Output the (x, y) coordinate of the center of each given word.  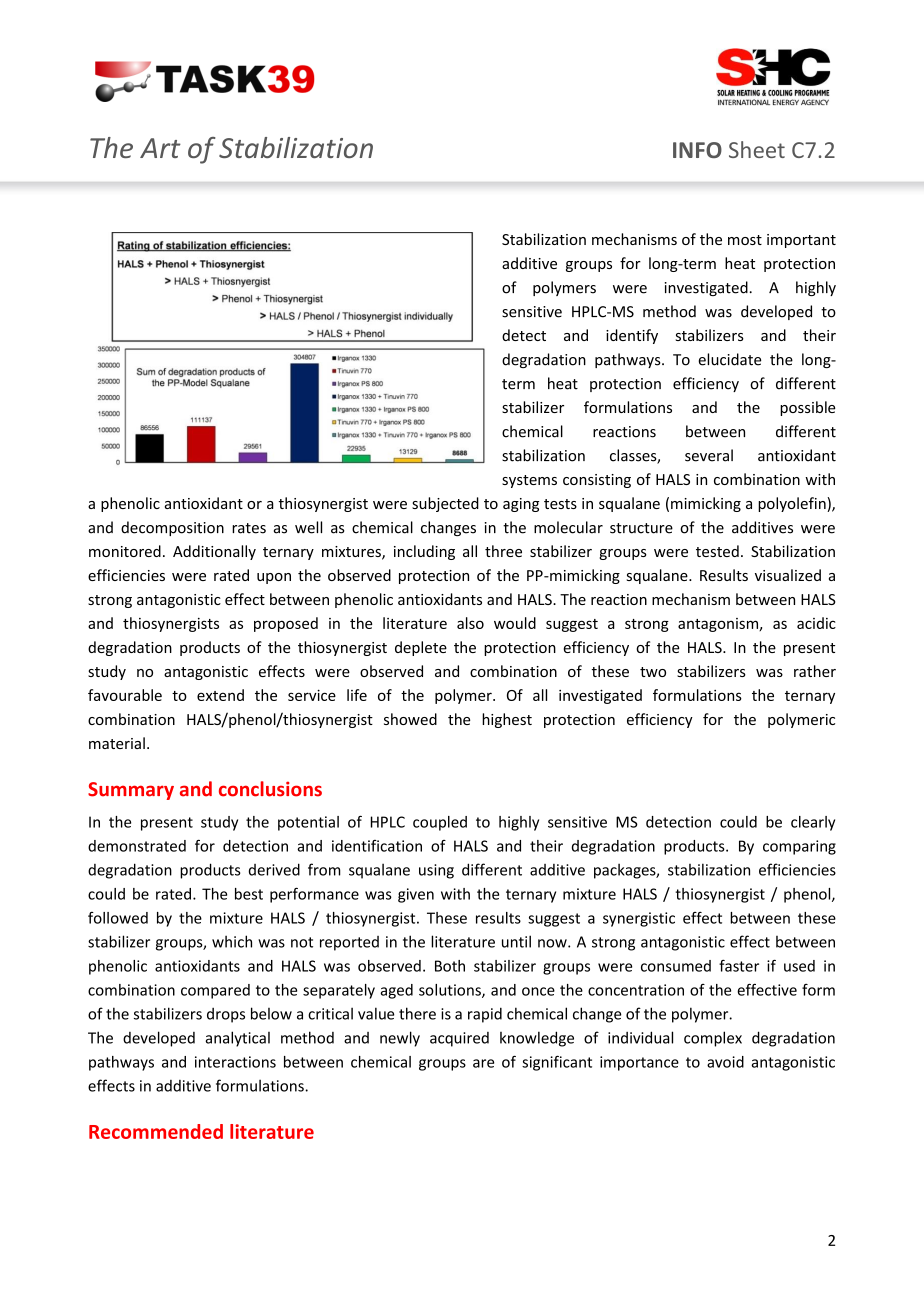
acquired (459, 1039)
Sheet (757, 149)
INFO (697, 150)
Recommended (156, 1131)
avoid (725, 1062)
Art (160, 148)
